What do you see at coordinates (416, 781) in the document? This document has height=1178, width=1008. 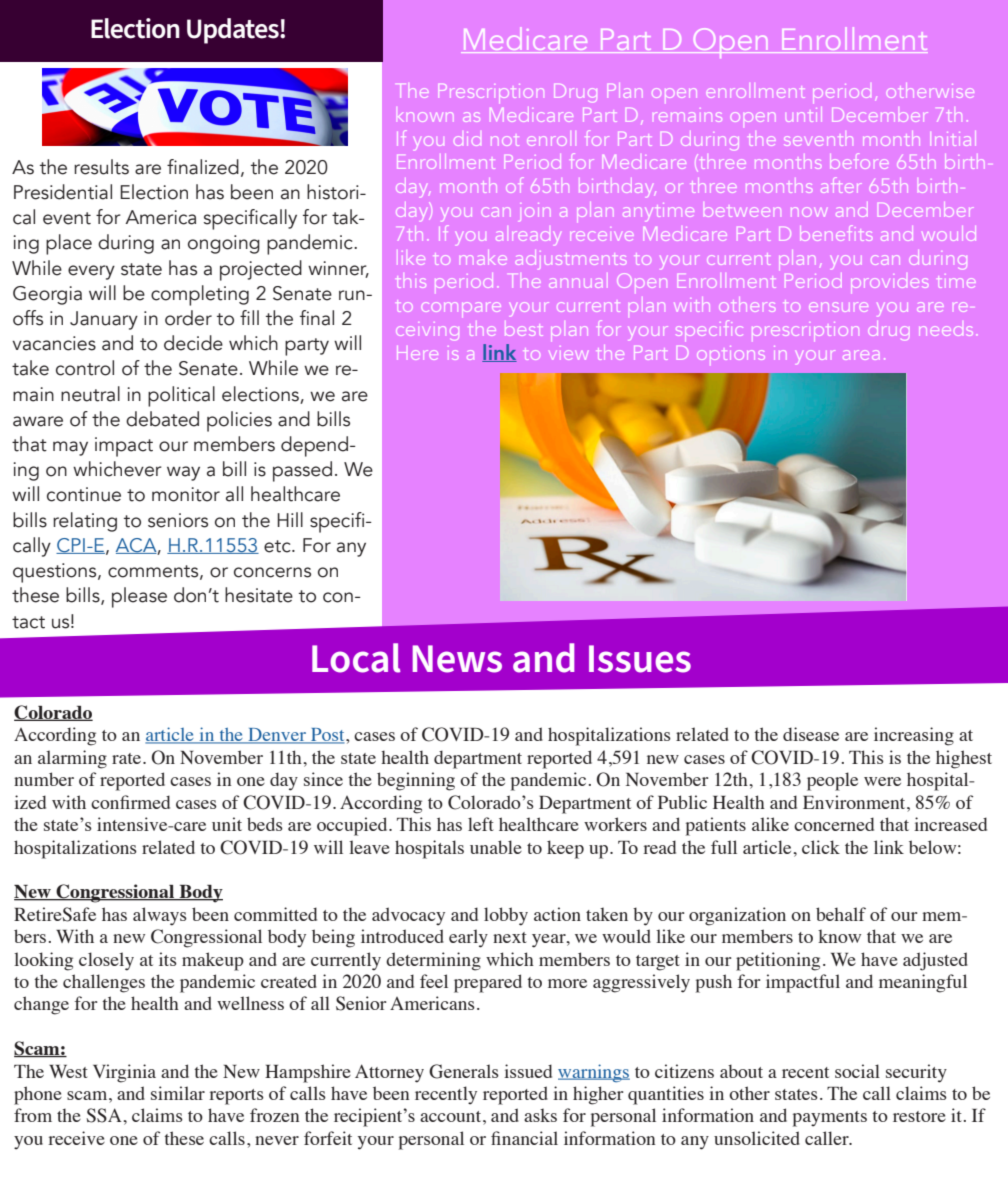 I see `beginning` at bounding box center [416, 781].
